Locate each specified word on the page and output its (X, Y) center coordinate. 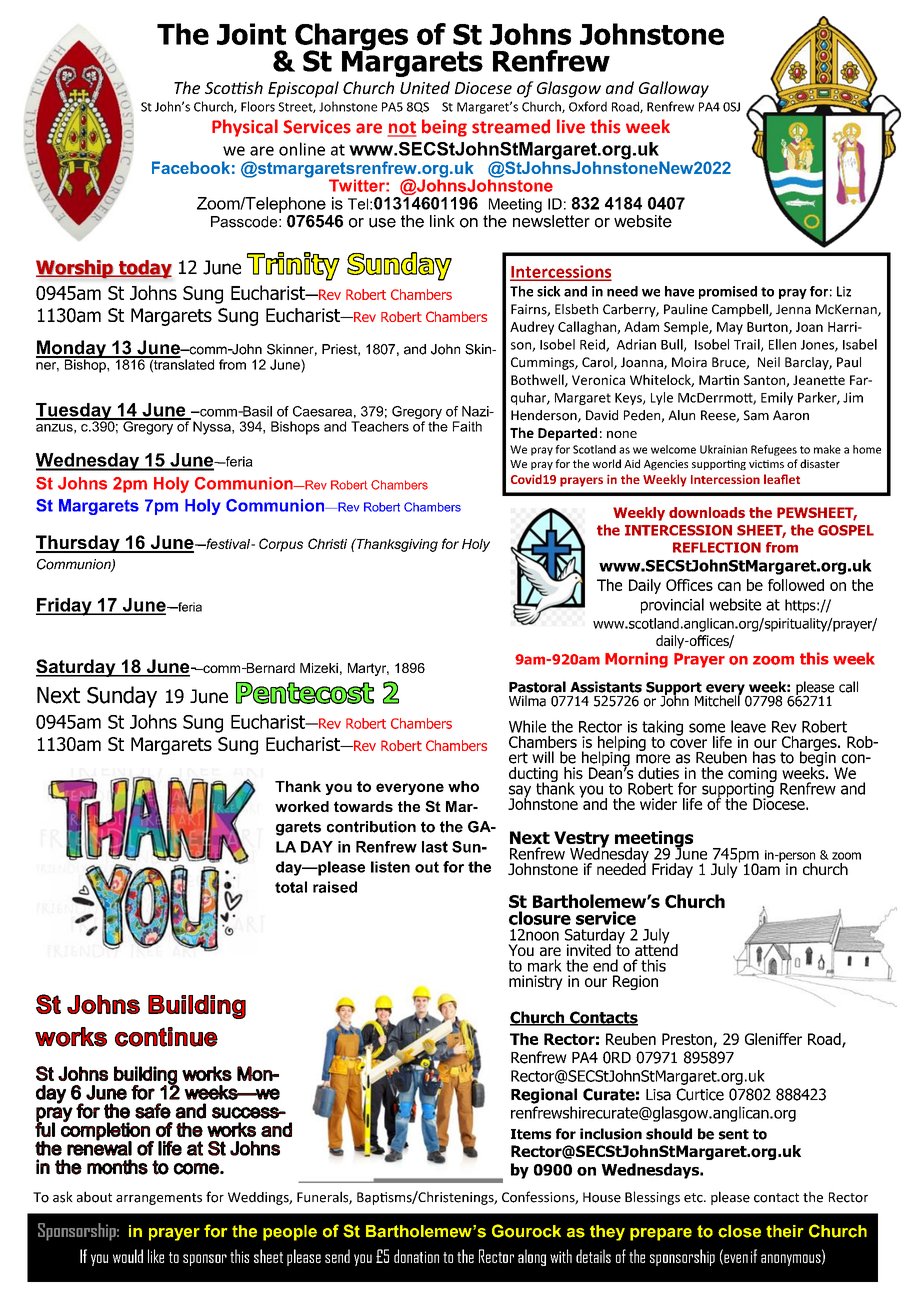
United (425, 87)
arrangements (159, 1199)
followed (796, 585)
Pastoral (537, 687)
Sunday (122, 697)
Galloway (674, 89)
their (785, 1231)
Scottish (234, 87)
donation (416, 1256)
